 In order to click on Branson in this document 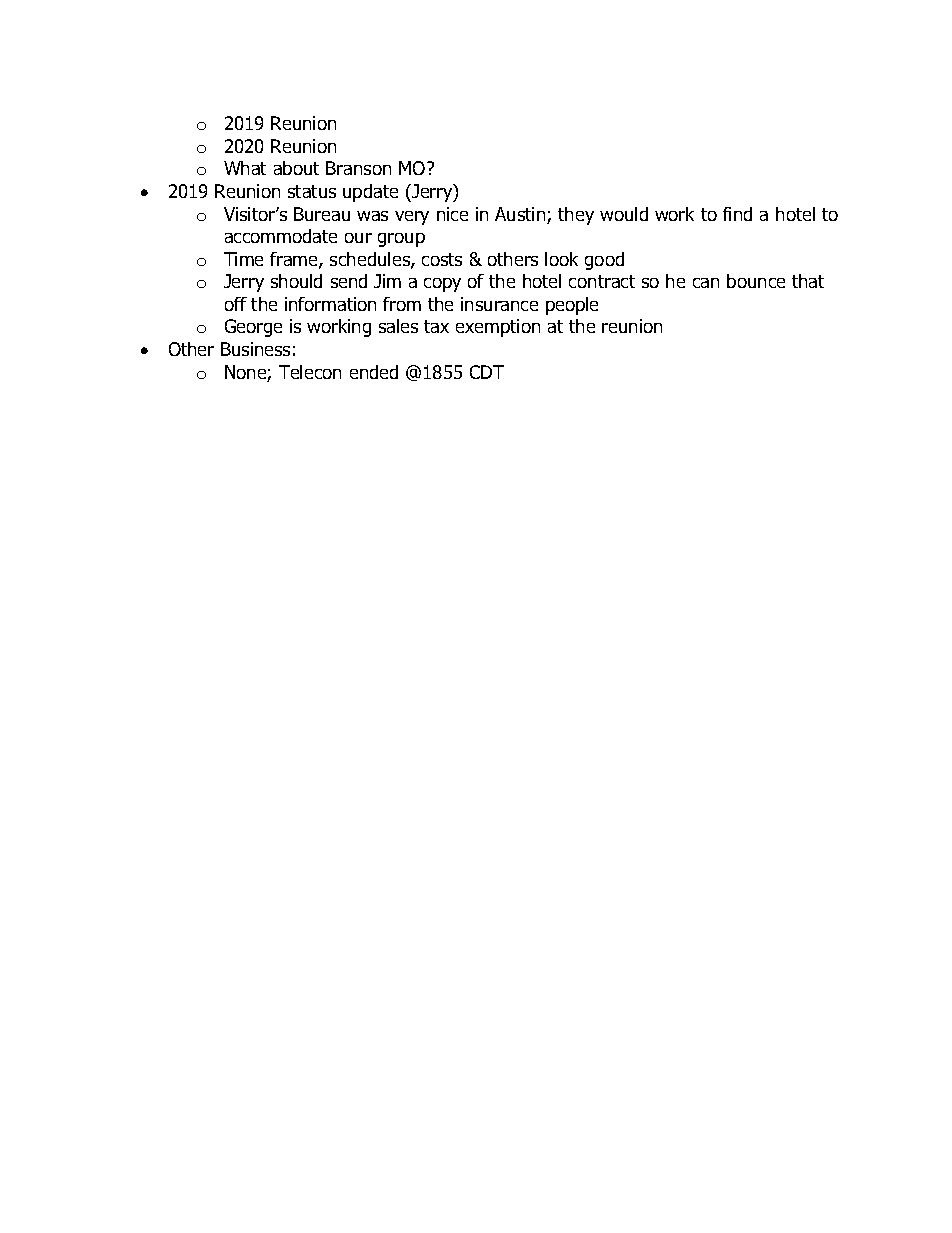, I will do `click(358, 168)`.
